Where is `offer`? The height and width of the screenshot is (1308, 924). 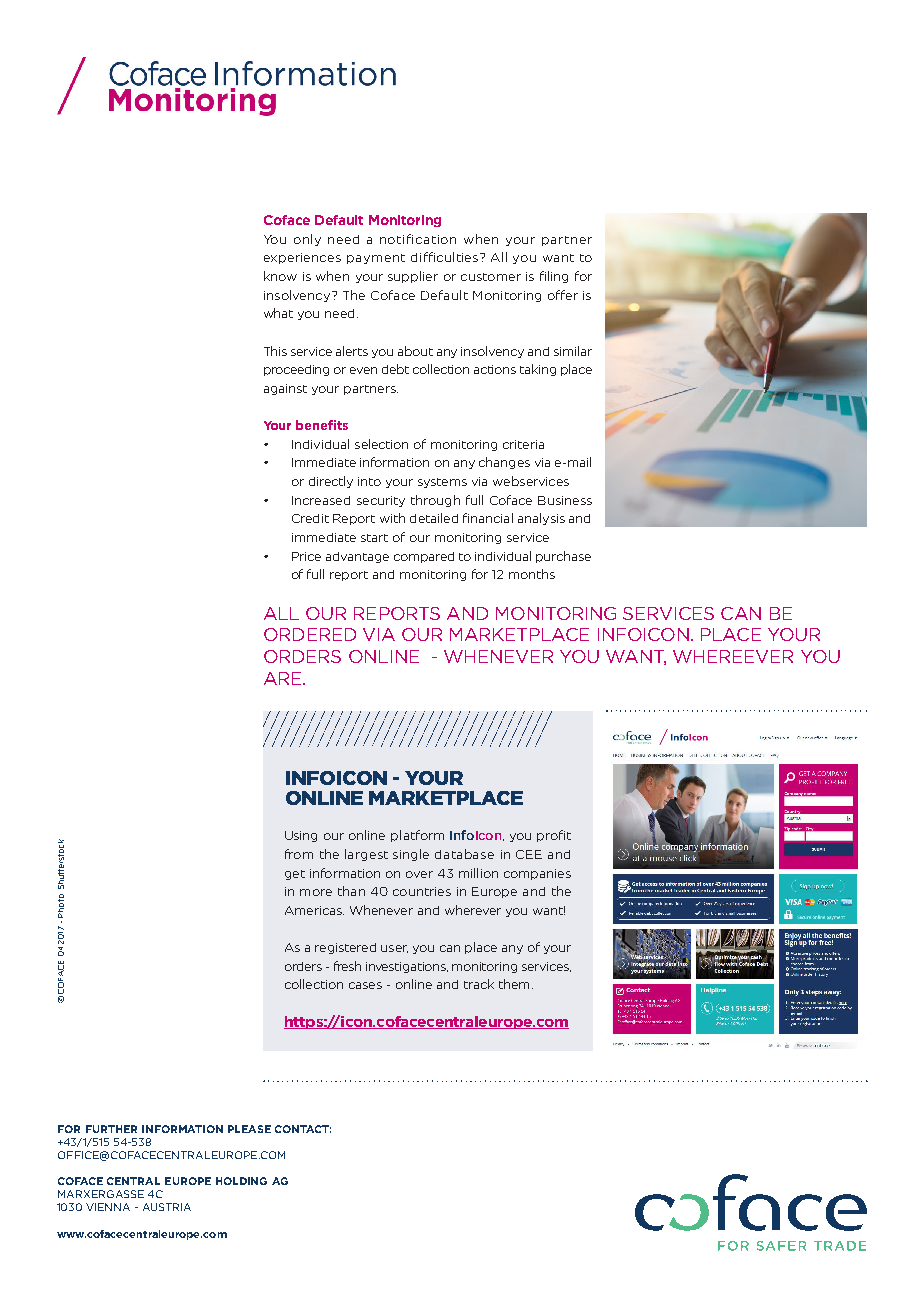
offer is located at coordinates (563, 295).
